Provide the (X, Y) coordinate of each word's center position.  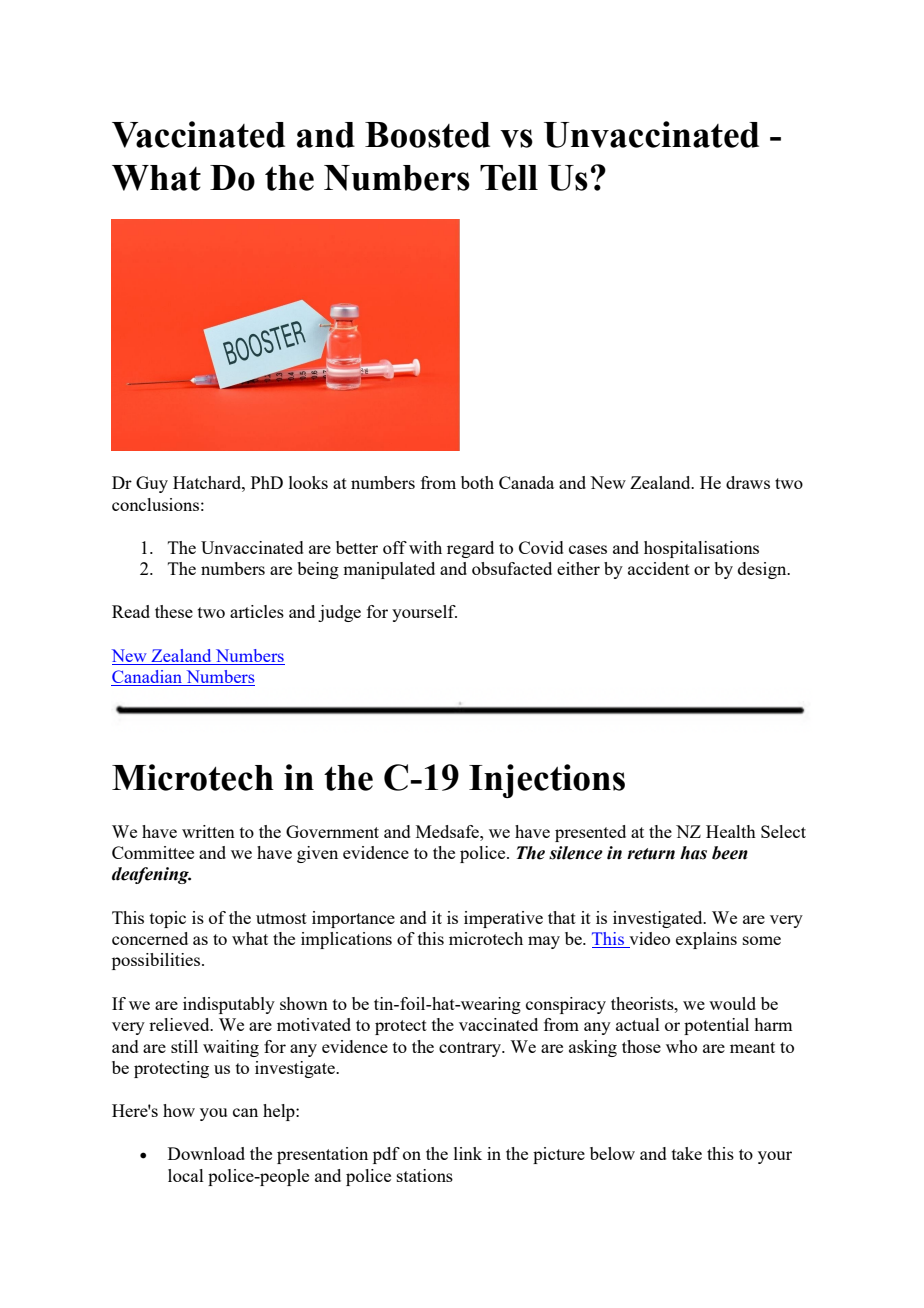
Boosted (427, 135)
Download (206, 1153)
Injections (547, 781)
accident (659, 568)
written (208, 831)
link (468, 1153)
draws (748, 482)
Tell (509, 178)
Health (731, 831)
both (477, 482)
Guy (152, 484)
